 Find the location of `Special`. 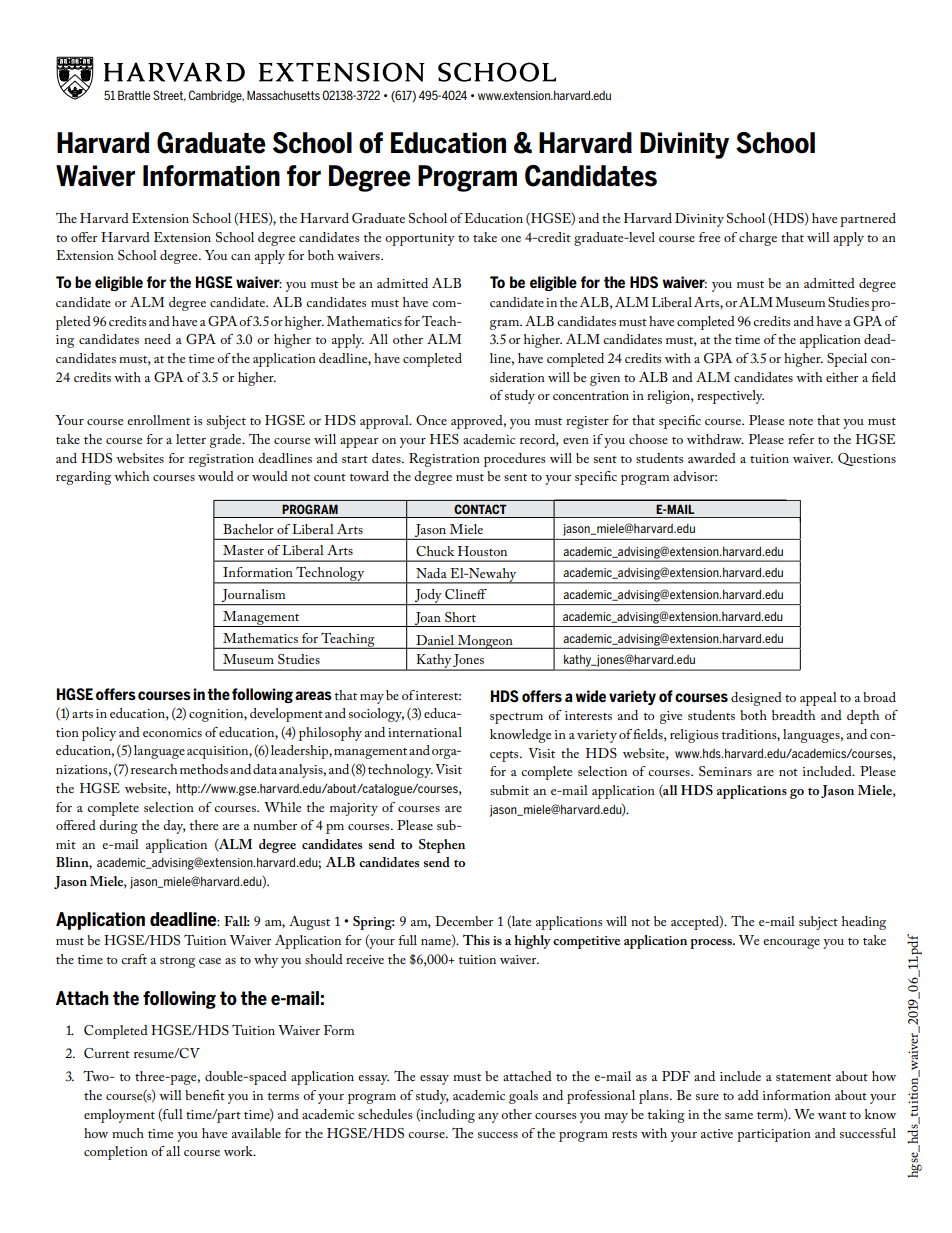

Special is located at coordinates (847, 360).
